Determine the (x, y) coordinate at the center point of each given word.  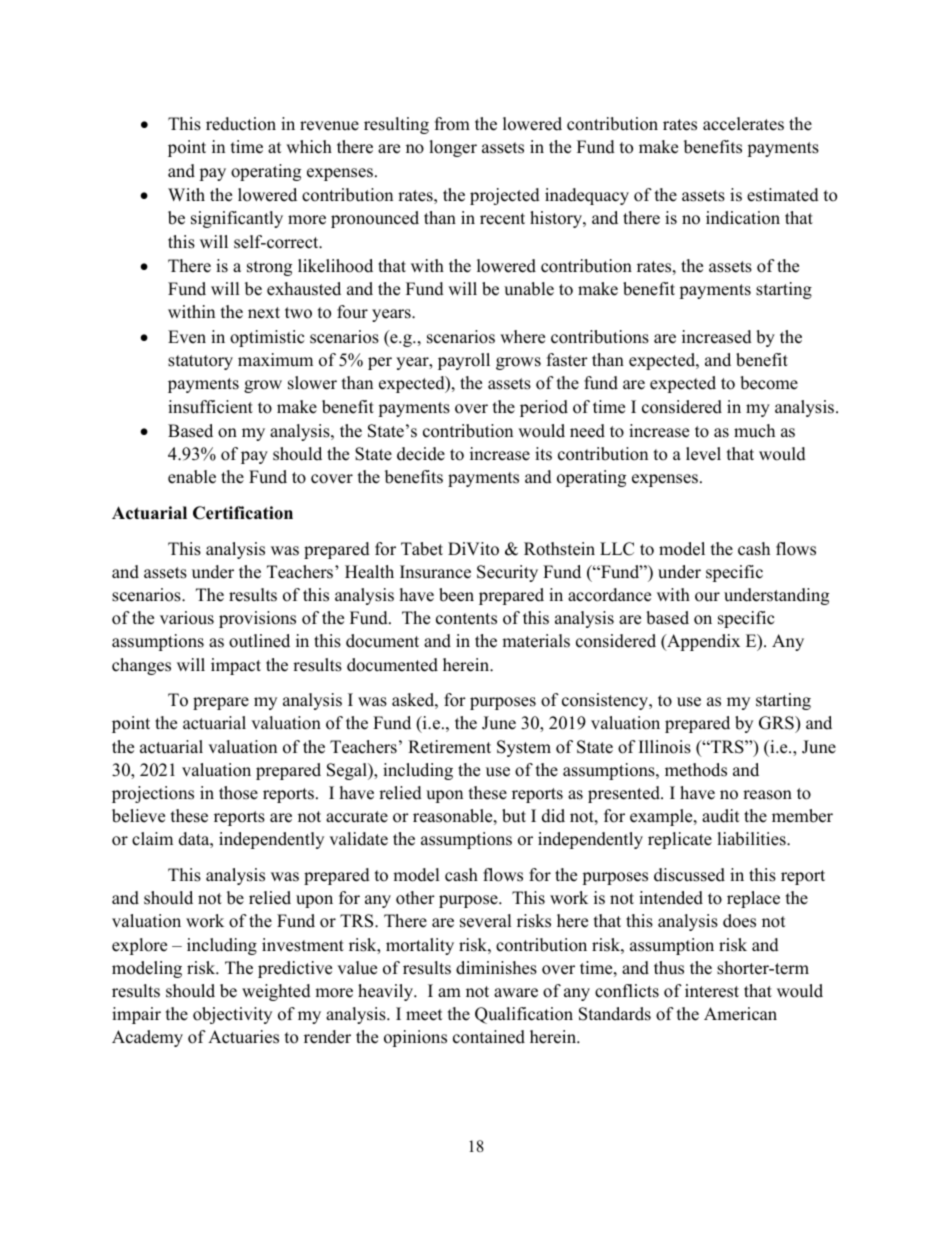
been (456, 595)
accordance (609, 595)
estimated (783, 195)
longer (453, 148)
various (187, 618)
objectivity (232, 1015)
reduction (241, 124)
